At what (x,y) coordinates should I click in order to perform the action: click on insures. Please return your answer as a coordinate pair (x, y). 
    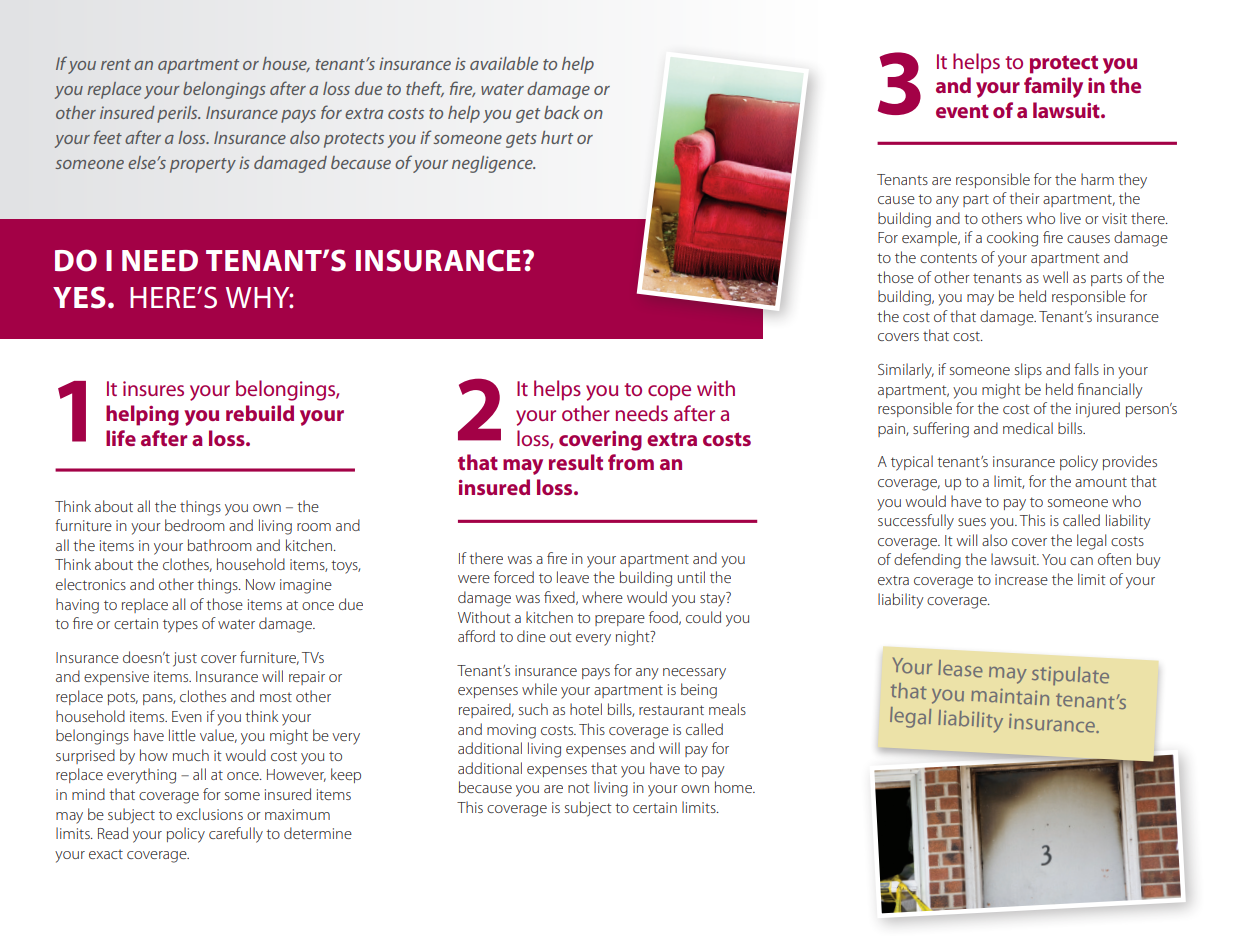
    Looking at the image, I should click on (153, 388).
